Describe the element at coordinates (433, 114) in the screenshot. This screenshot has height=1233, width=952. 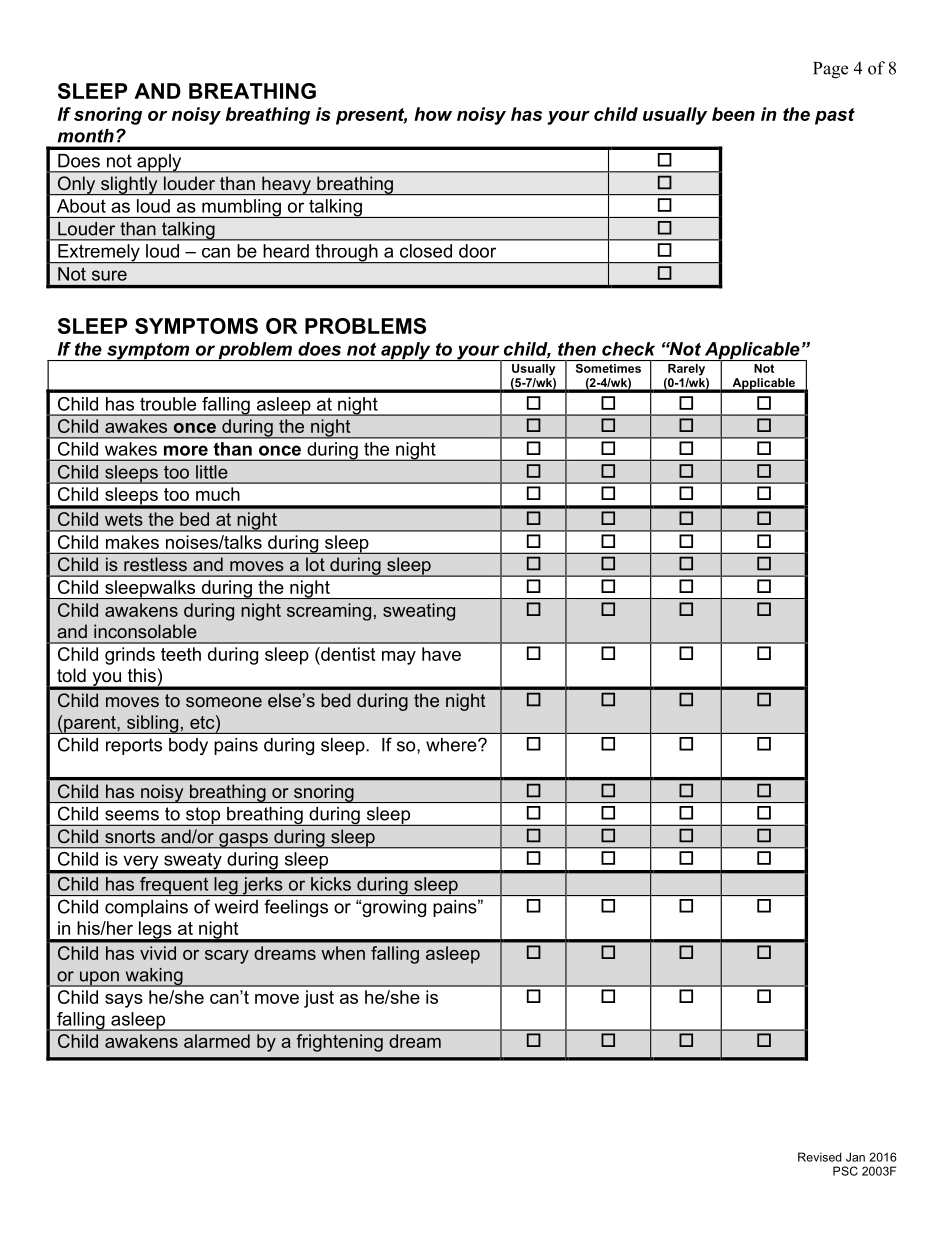
I see `how` at that location.
